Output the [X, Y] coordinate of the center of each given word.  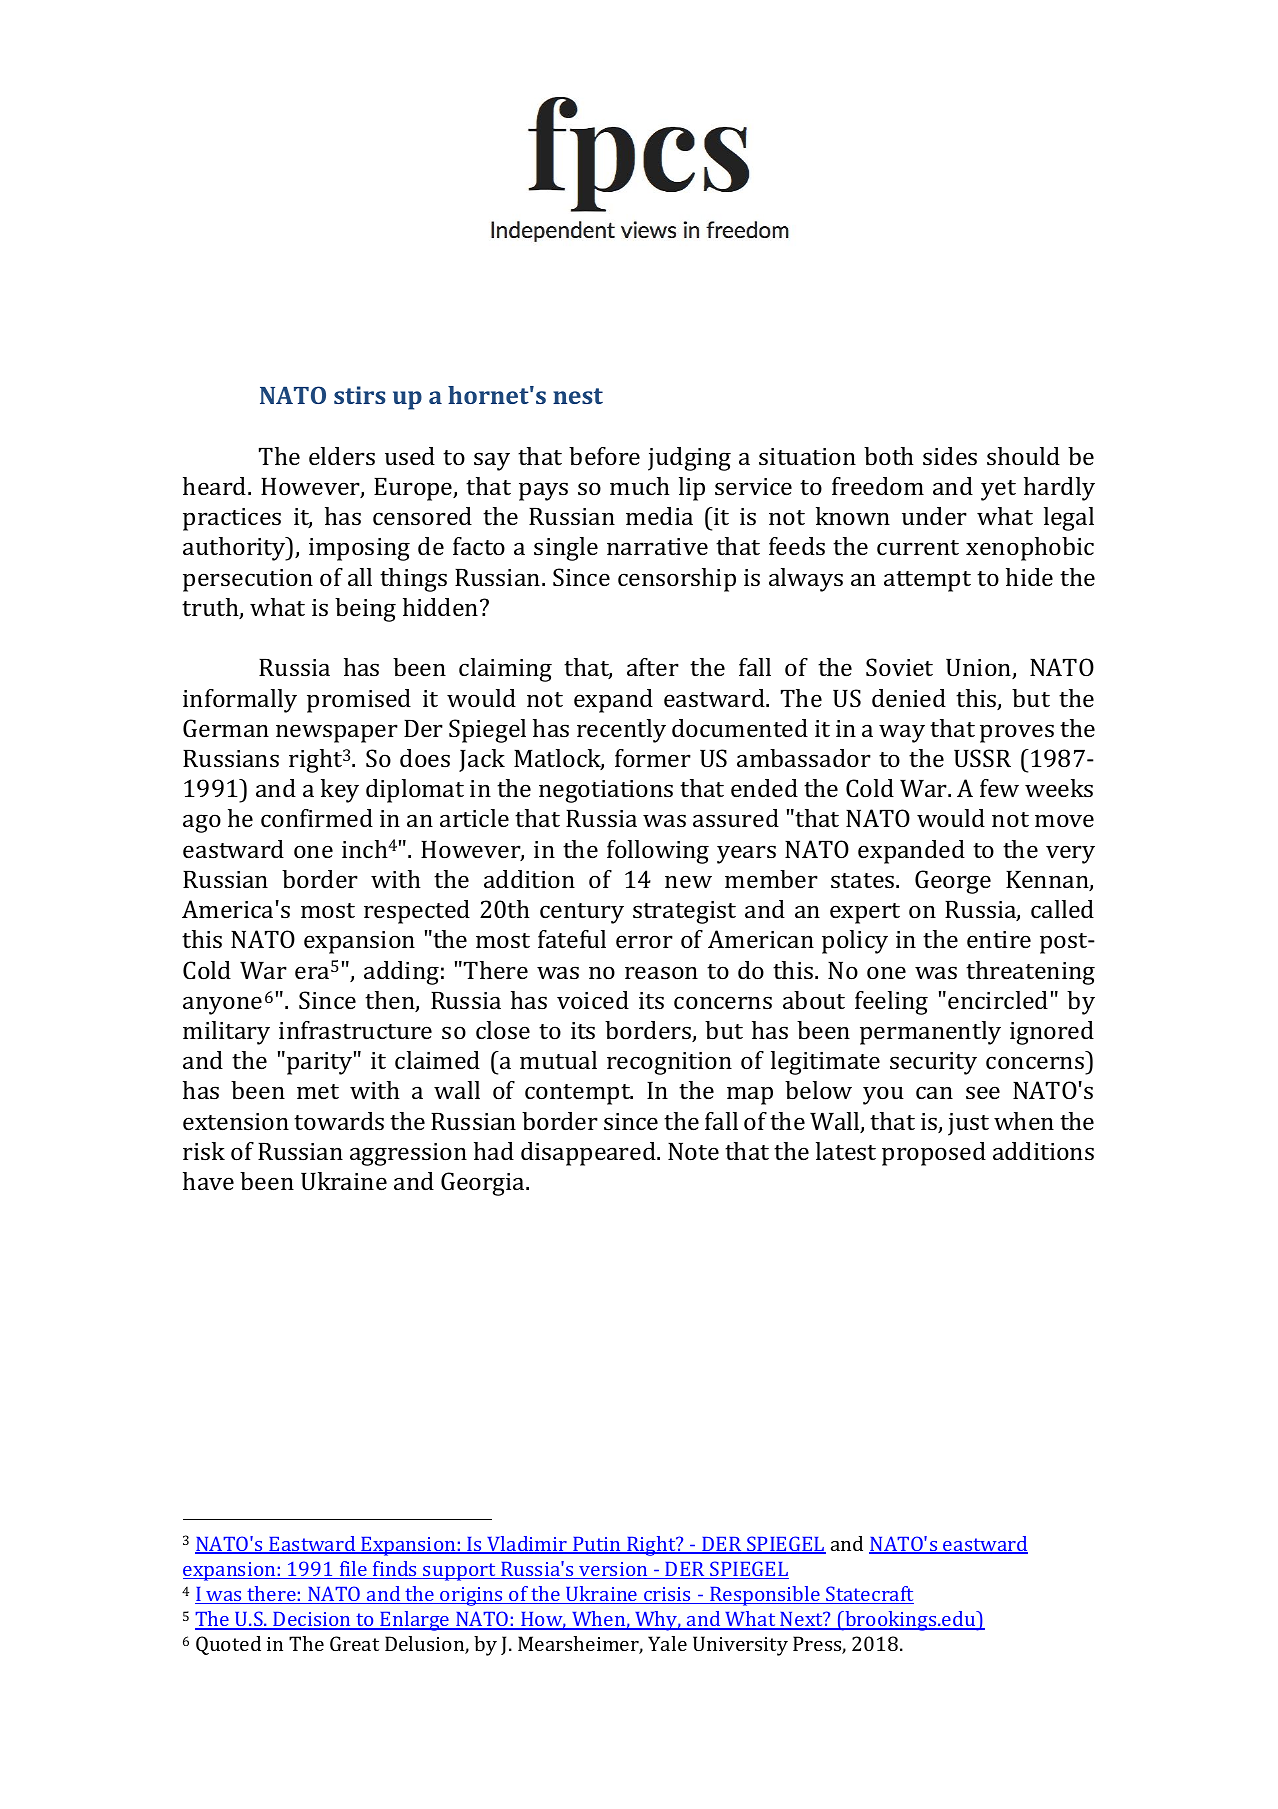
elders [342, 456]
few [999, 788]
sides [950, 456]
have [208, 1181]
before [604, 456]
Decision [312, 1621]
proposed [934, 1154]
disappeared [589, 1154]
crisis [667, 1595]
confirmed [317, 818]
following [658, 852]
